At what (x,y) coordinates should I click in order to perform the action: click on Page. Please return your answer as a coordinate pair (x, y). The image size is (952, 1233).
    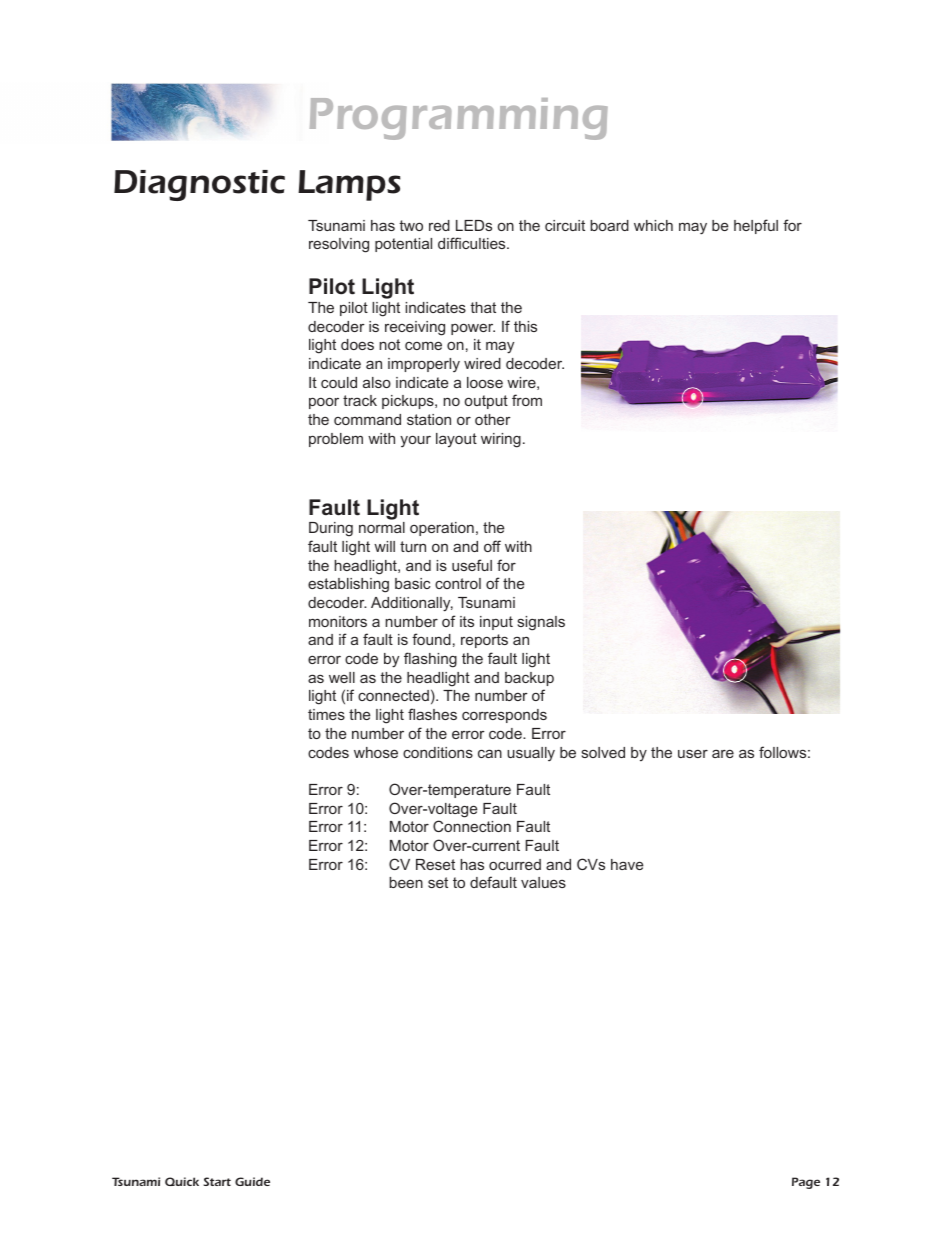
    Looking at the image, I should click on (806, 1183).
